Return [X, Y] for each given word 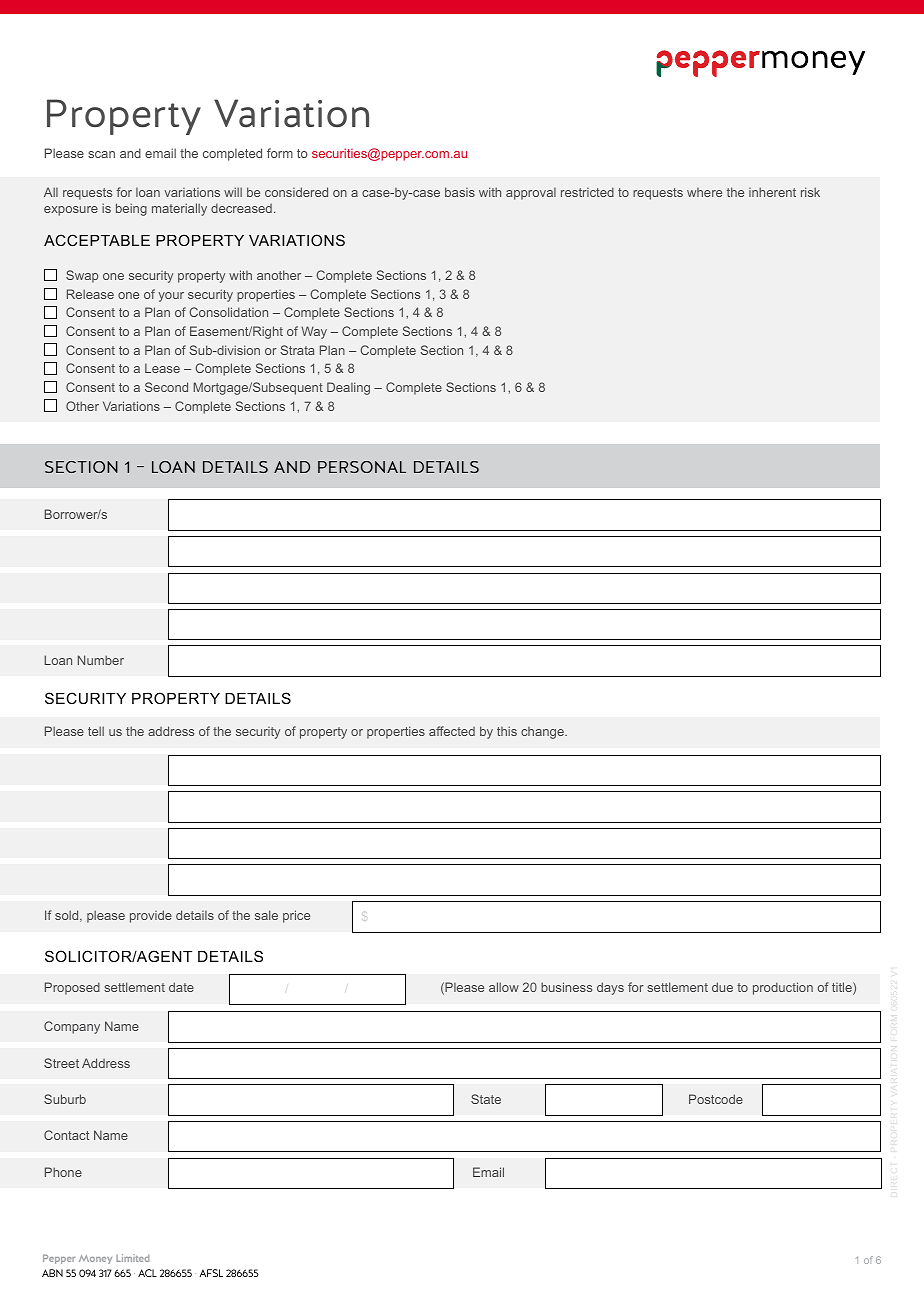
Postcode [716, 1099]
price [296, 916]
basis [460, 192]
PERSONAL [362, 467]
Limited [132, 1258]
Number [101, 660]
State [486, 1099]
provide [151, 916]
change [543, 733]
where [704, 192]
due [722, 987]
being [131, 209]
